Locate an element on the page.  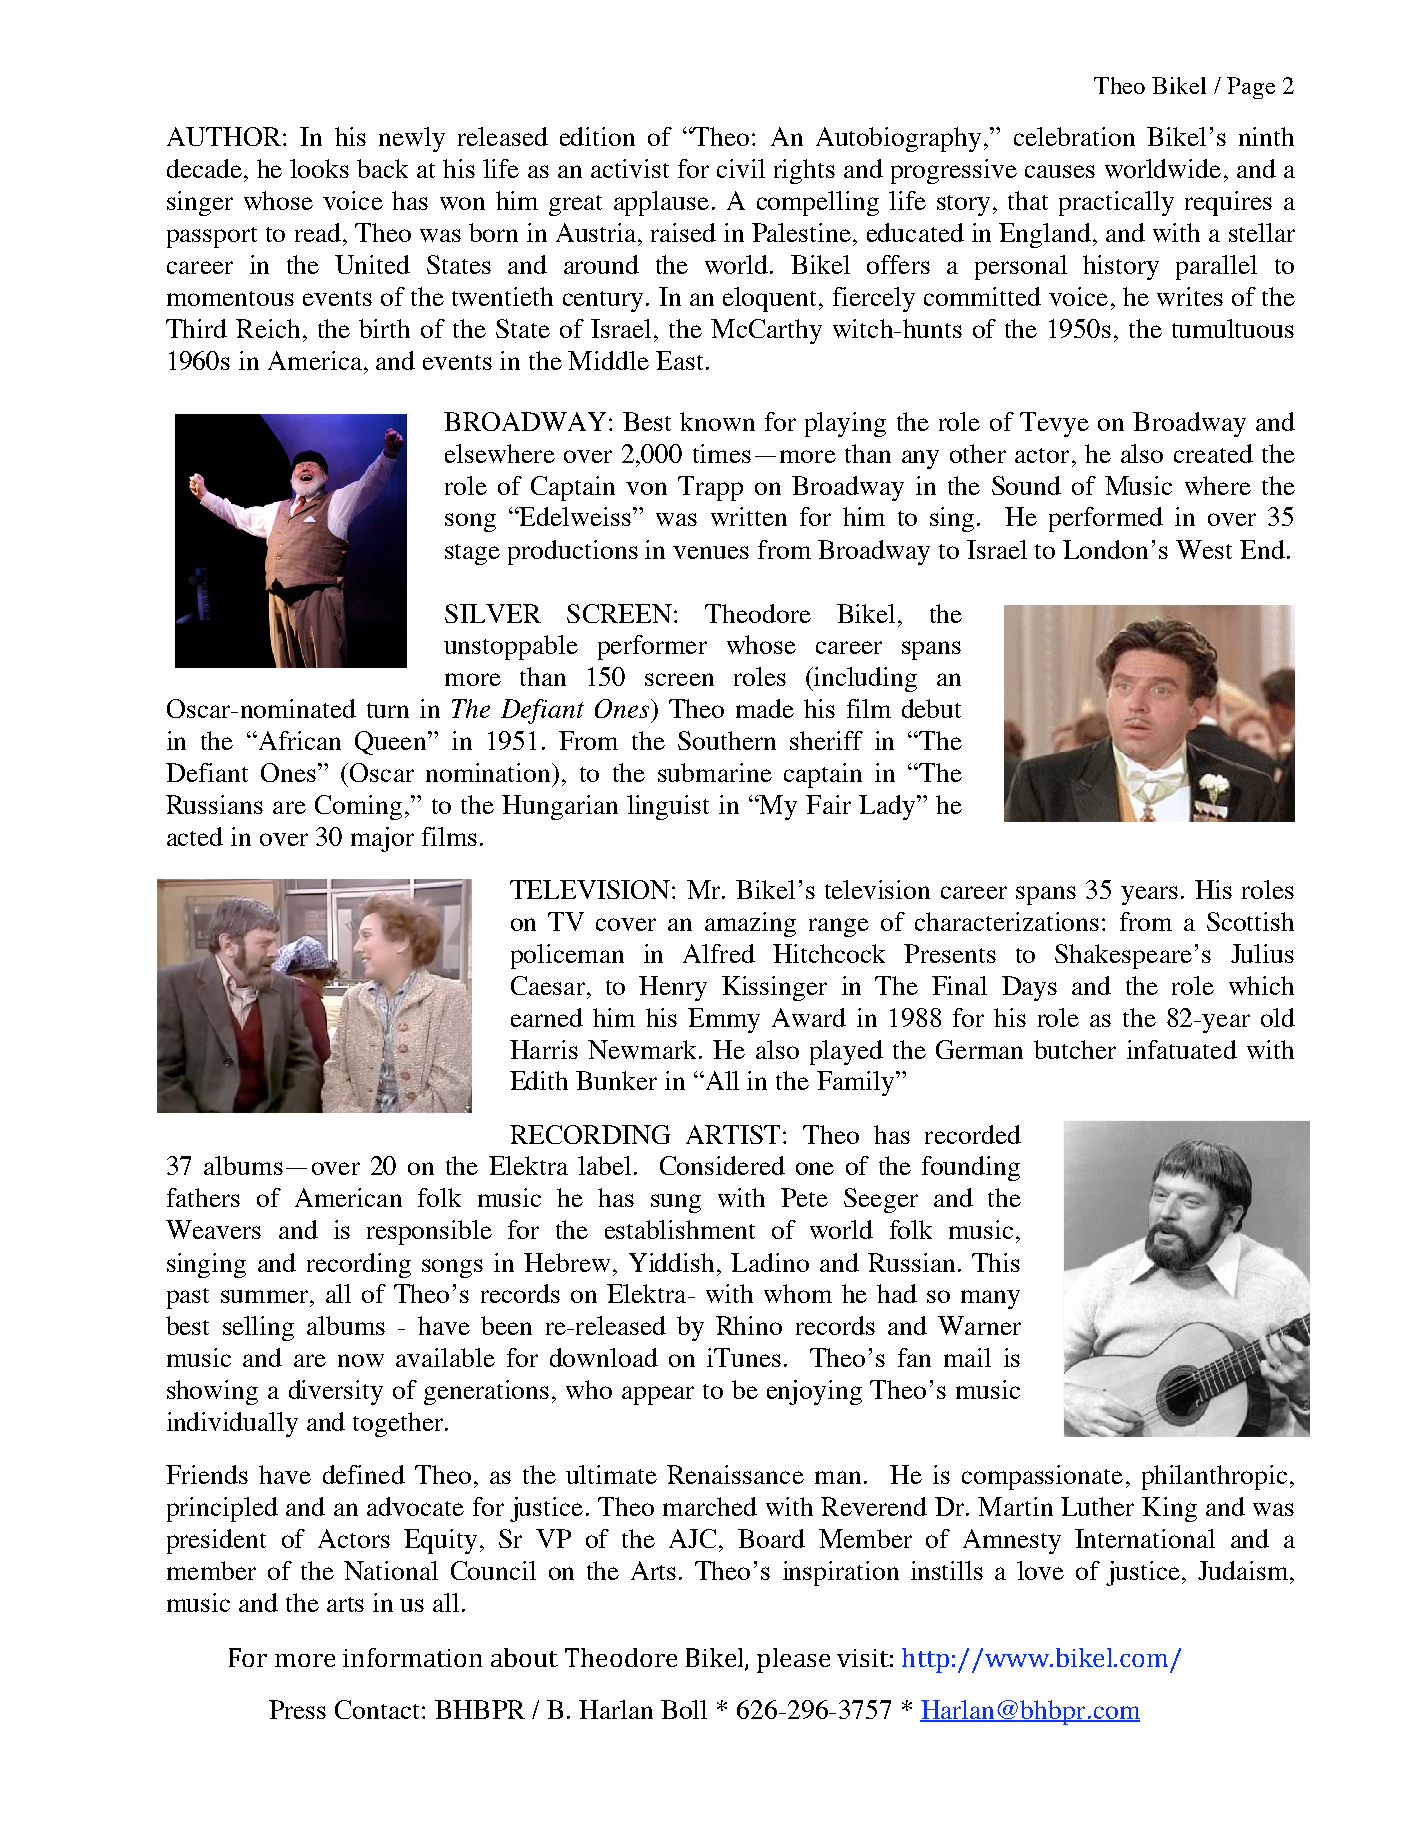
looks is located at coordinates (319, 168).
